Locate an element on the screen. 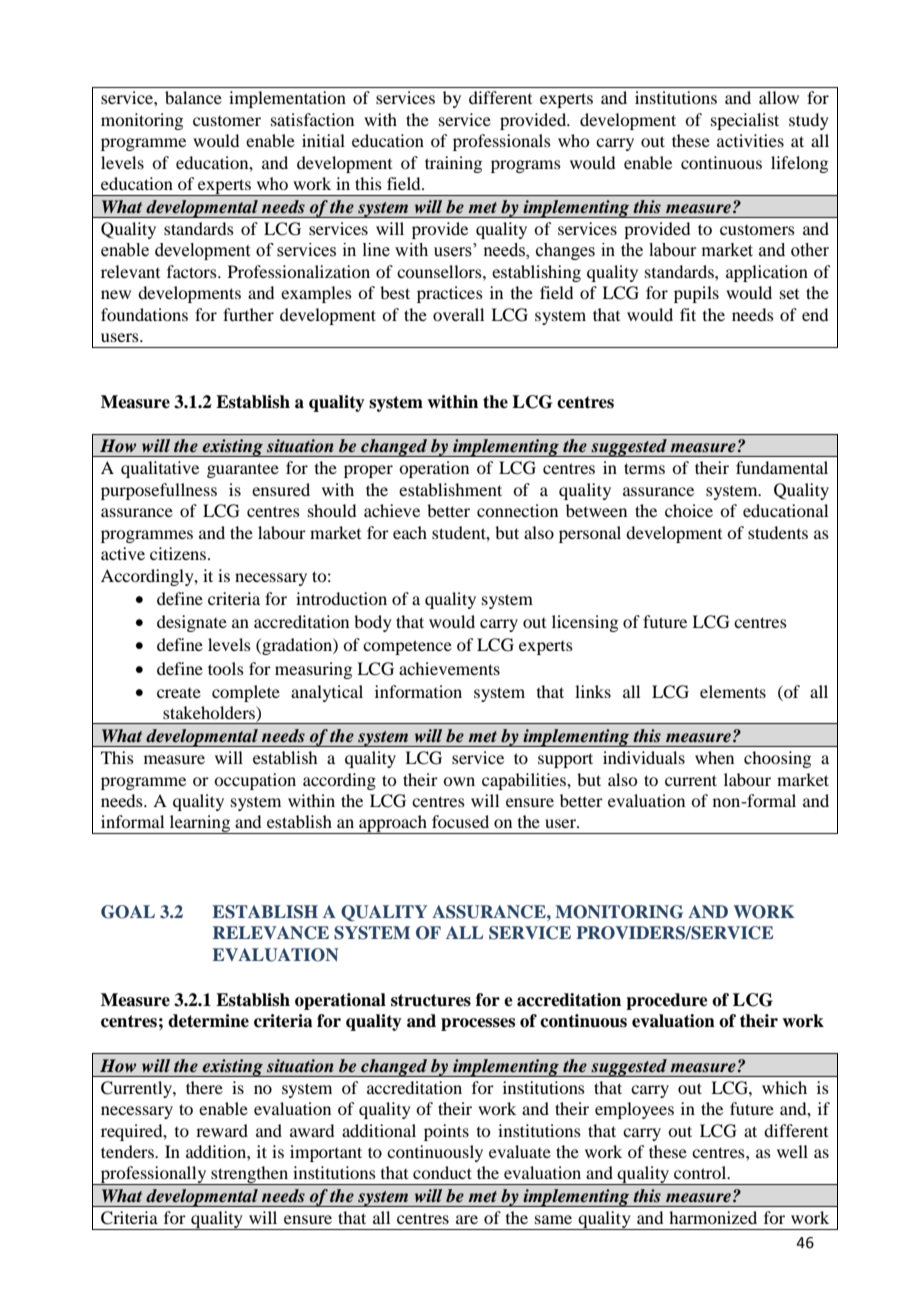  learning is located at coordinates (200, 824).
